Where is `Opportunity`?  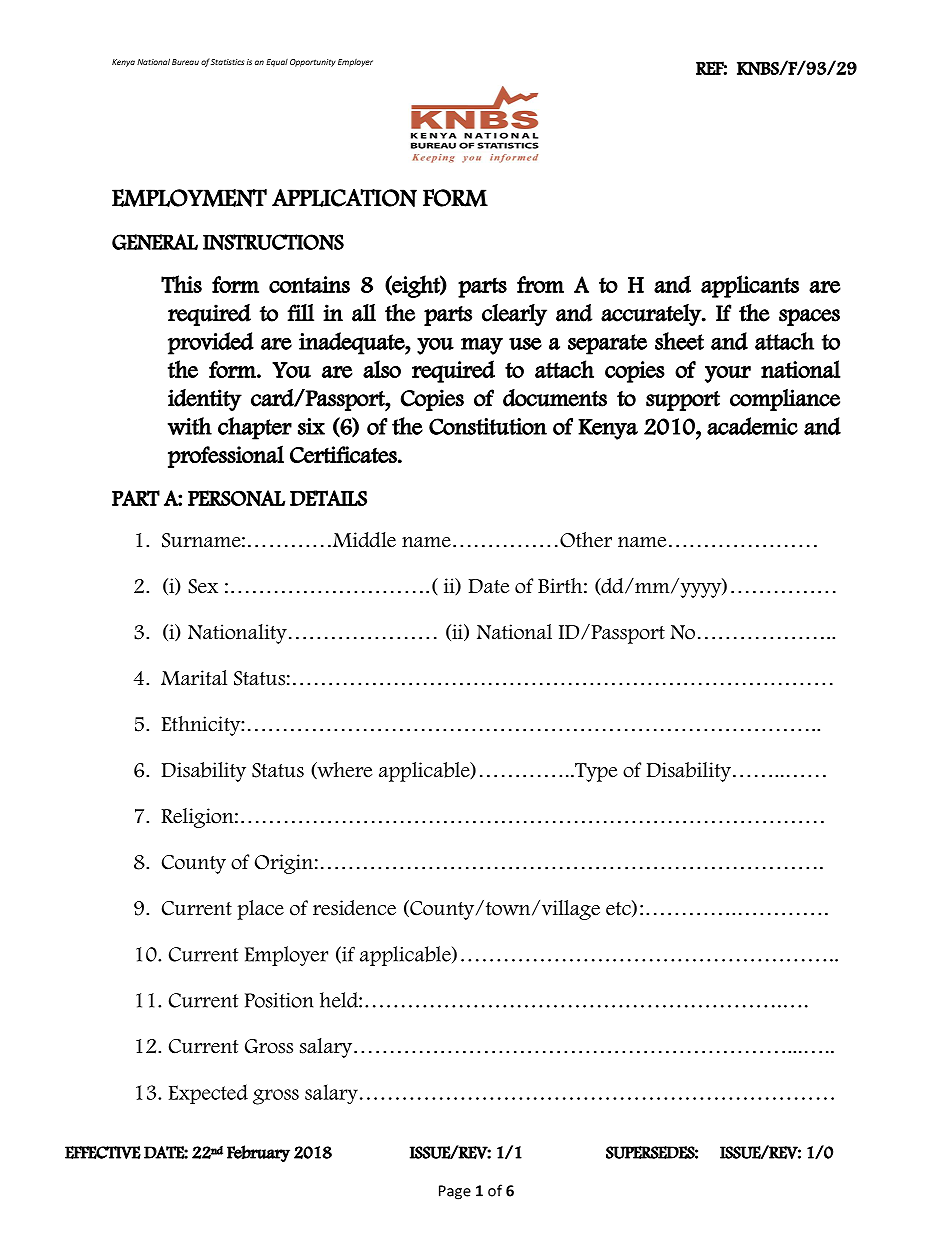
Opportunity is located at coordinates (313, 63).
